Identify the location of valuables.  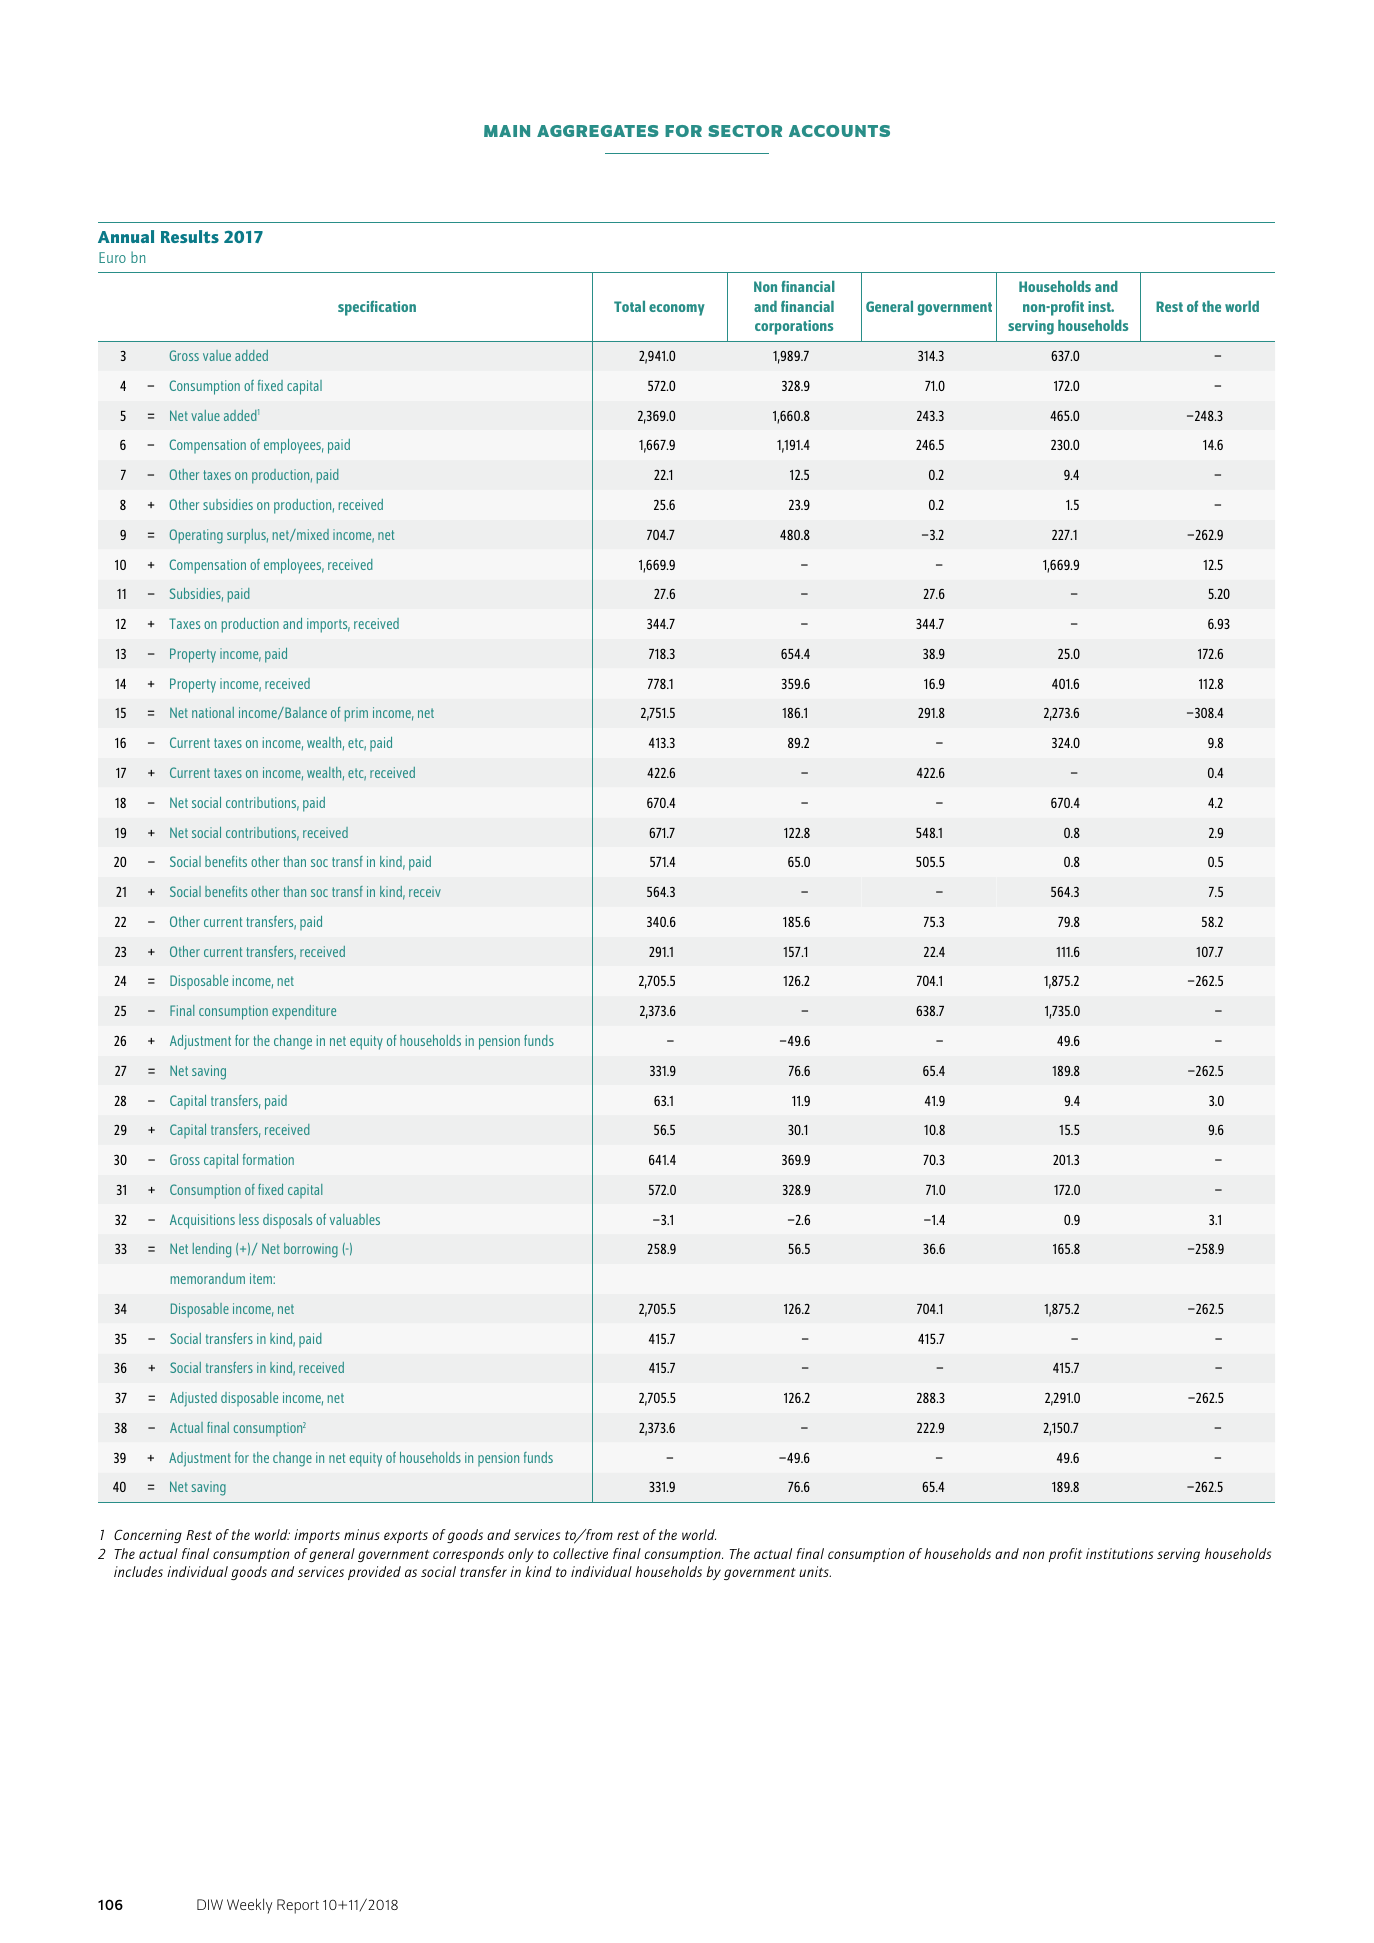
(355, 1219).
